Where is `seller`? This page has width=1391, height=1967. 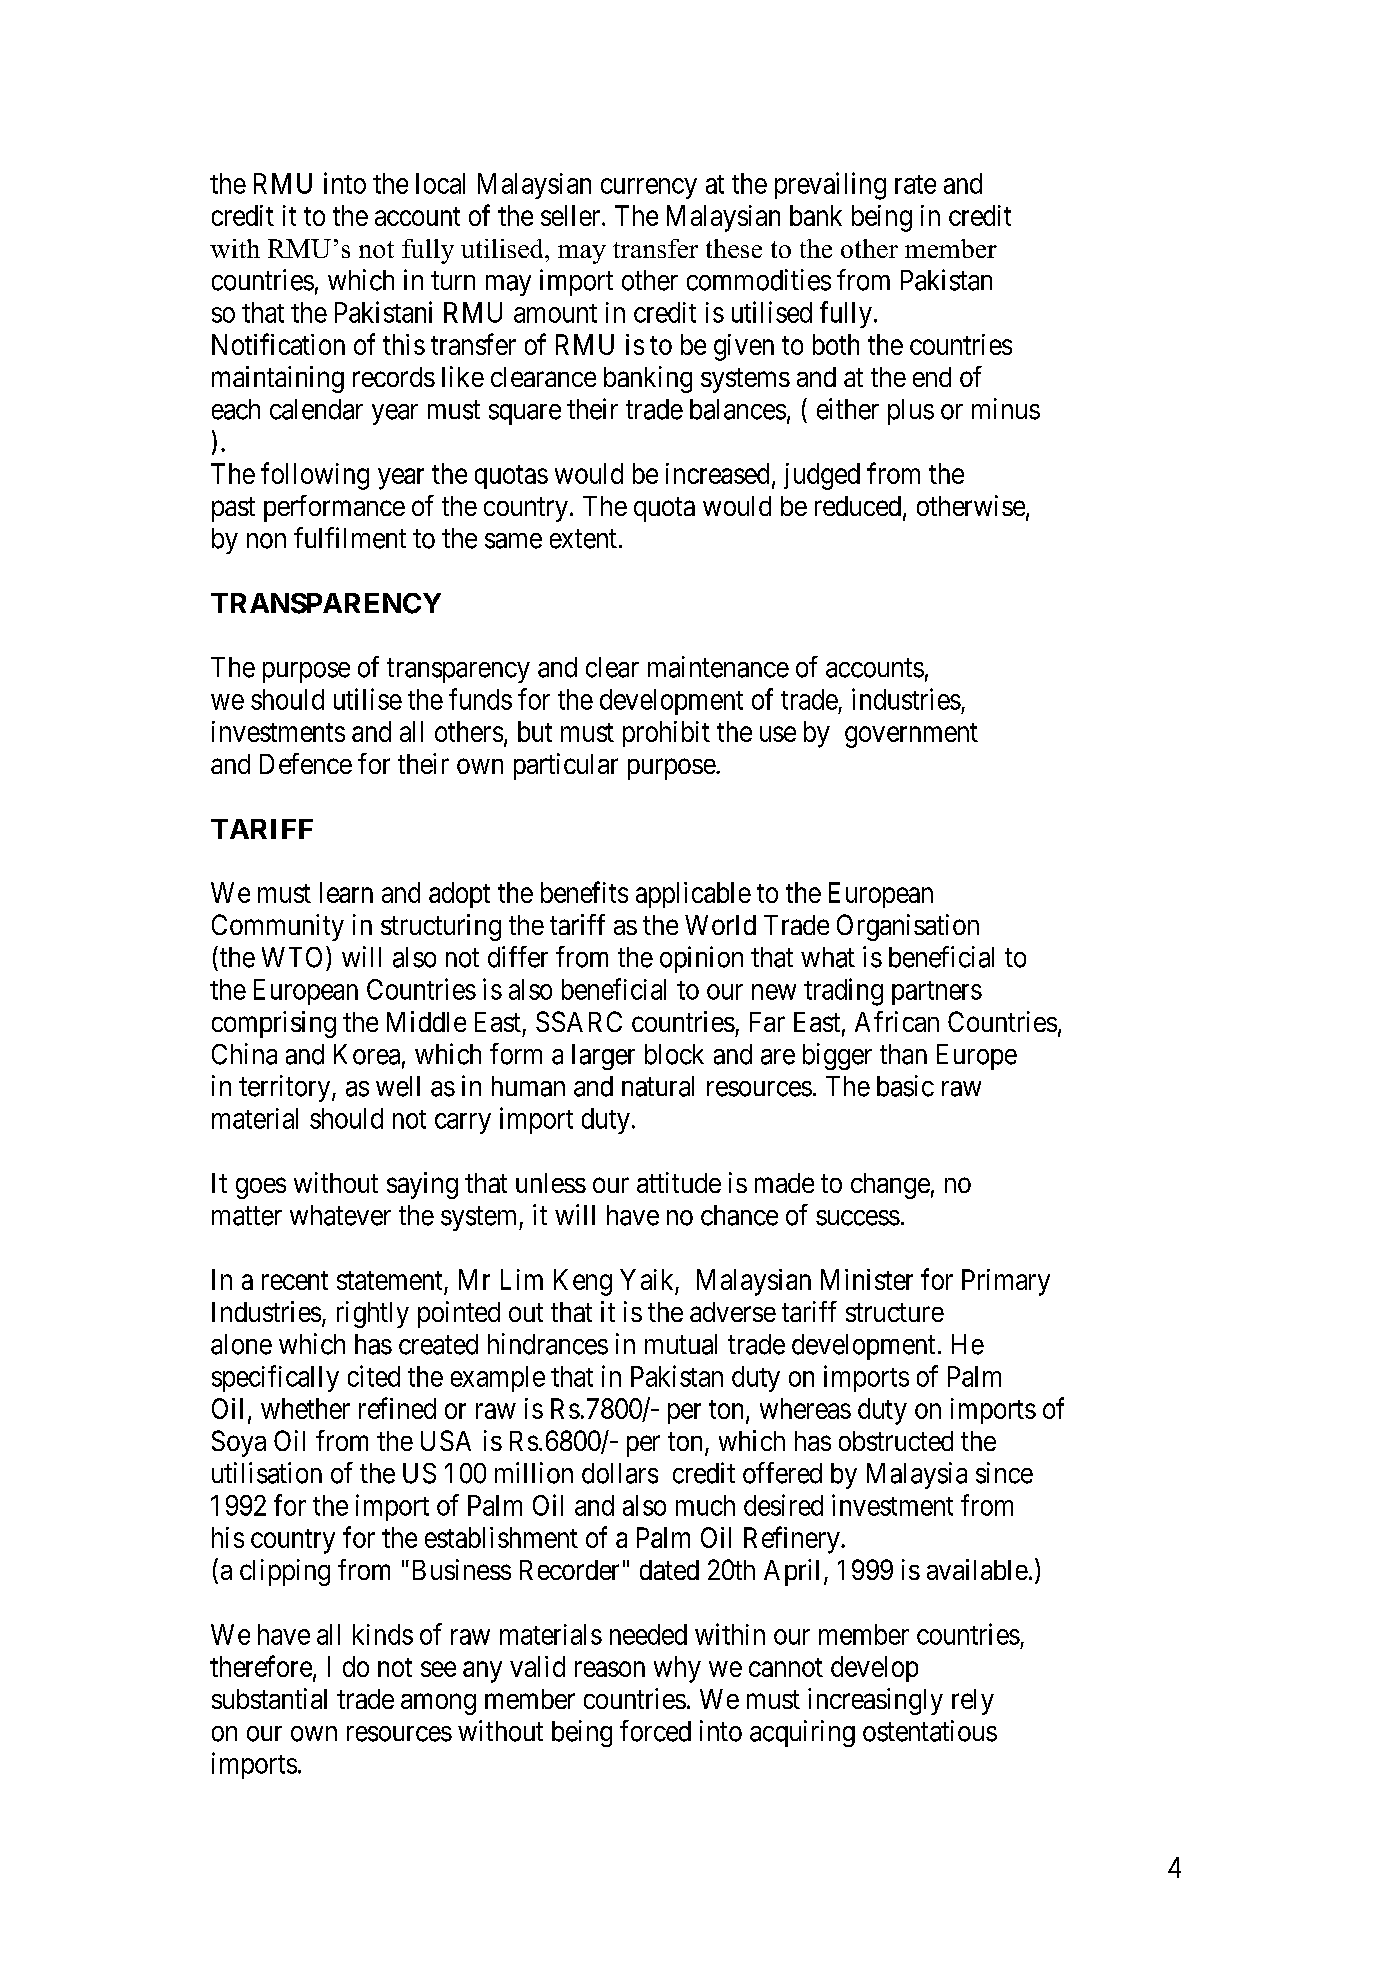
seller is located at coordinates (572, 215).
